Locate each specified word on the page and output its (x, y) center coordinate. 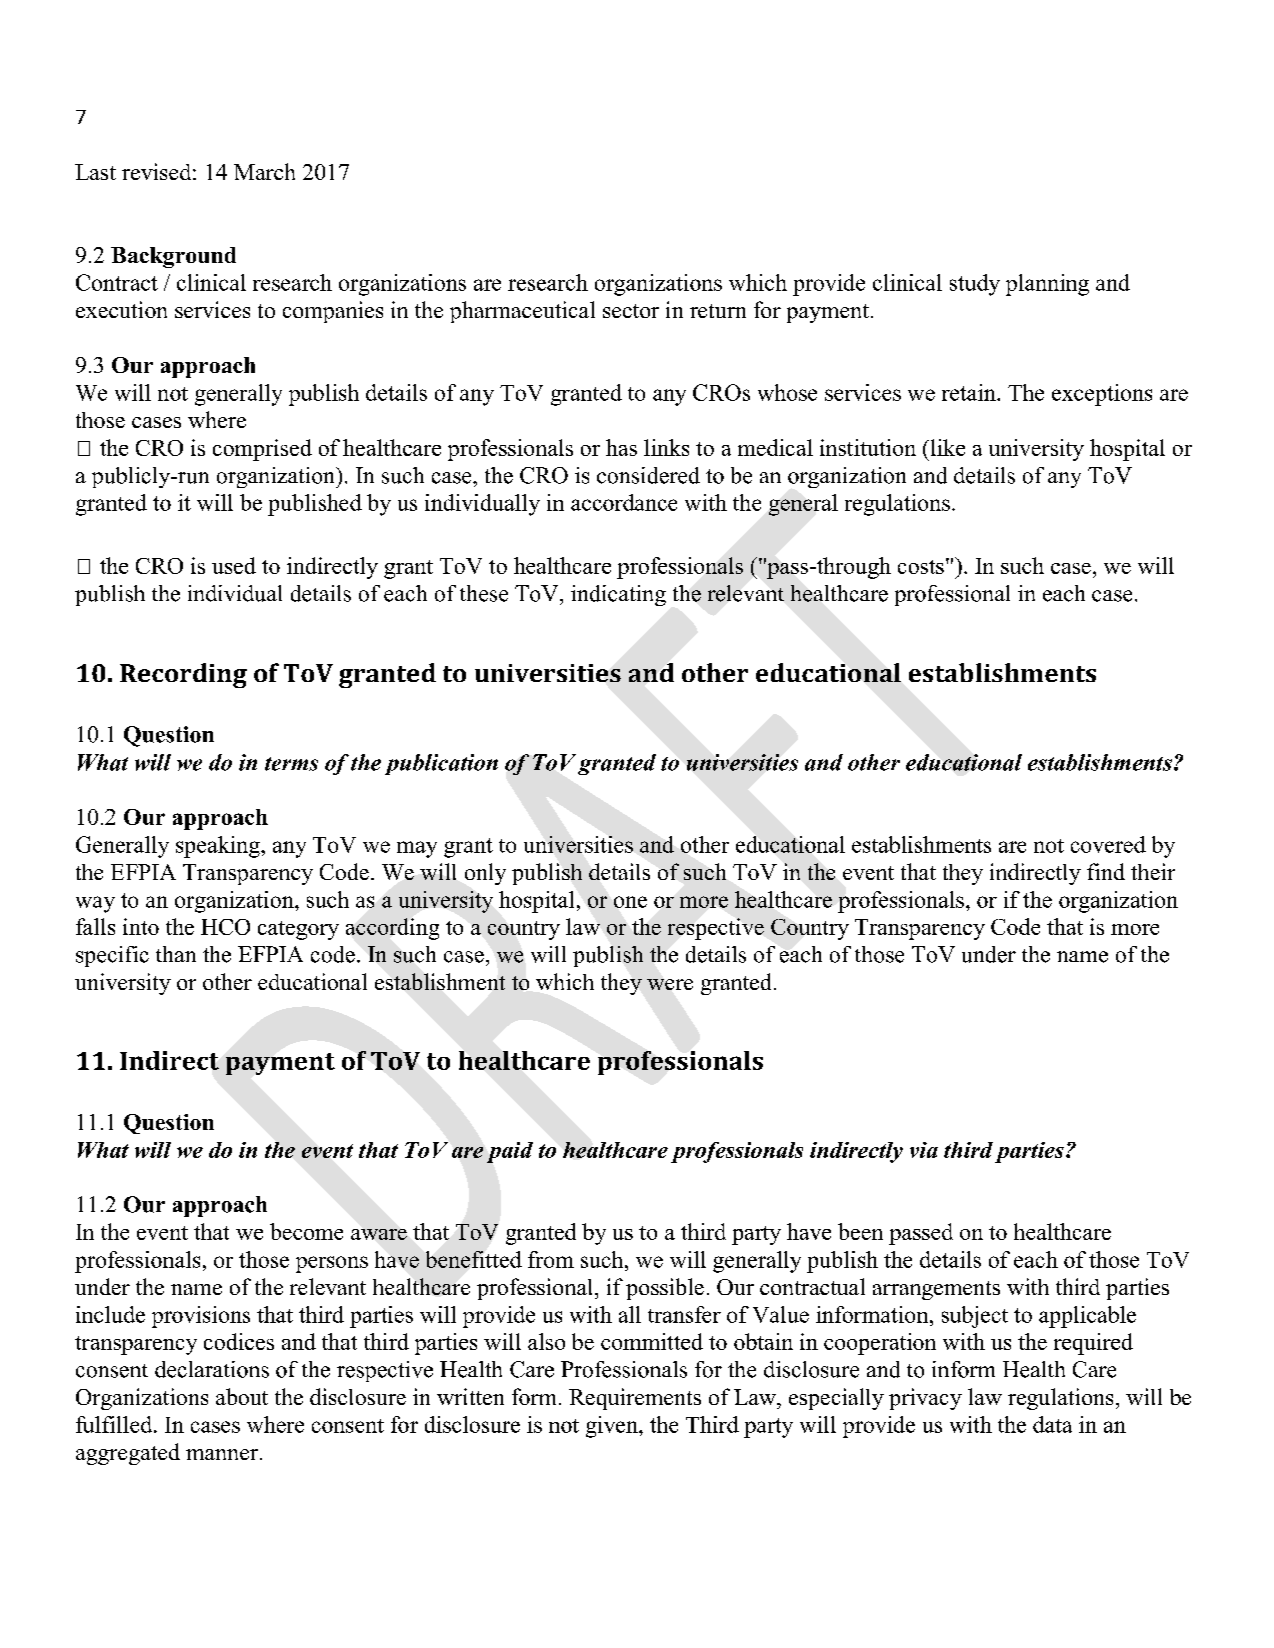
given (613, 1427)
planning (1047, 285)
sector (631, 311)
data (1052, 1424)
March (264, 171)
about (242, 1396)
